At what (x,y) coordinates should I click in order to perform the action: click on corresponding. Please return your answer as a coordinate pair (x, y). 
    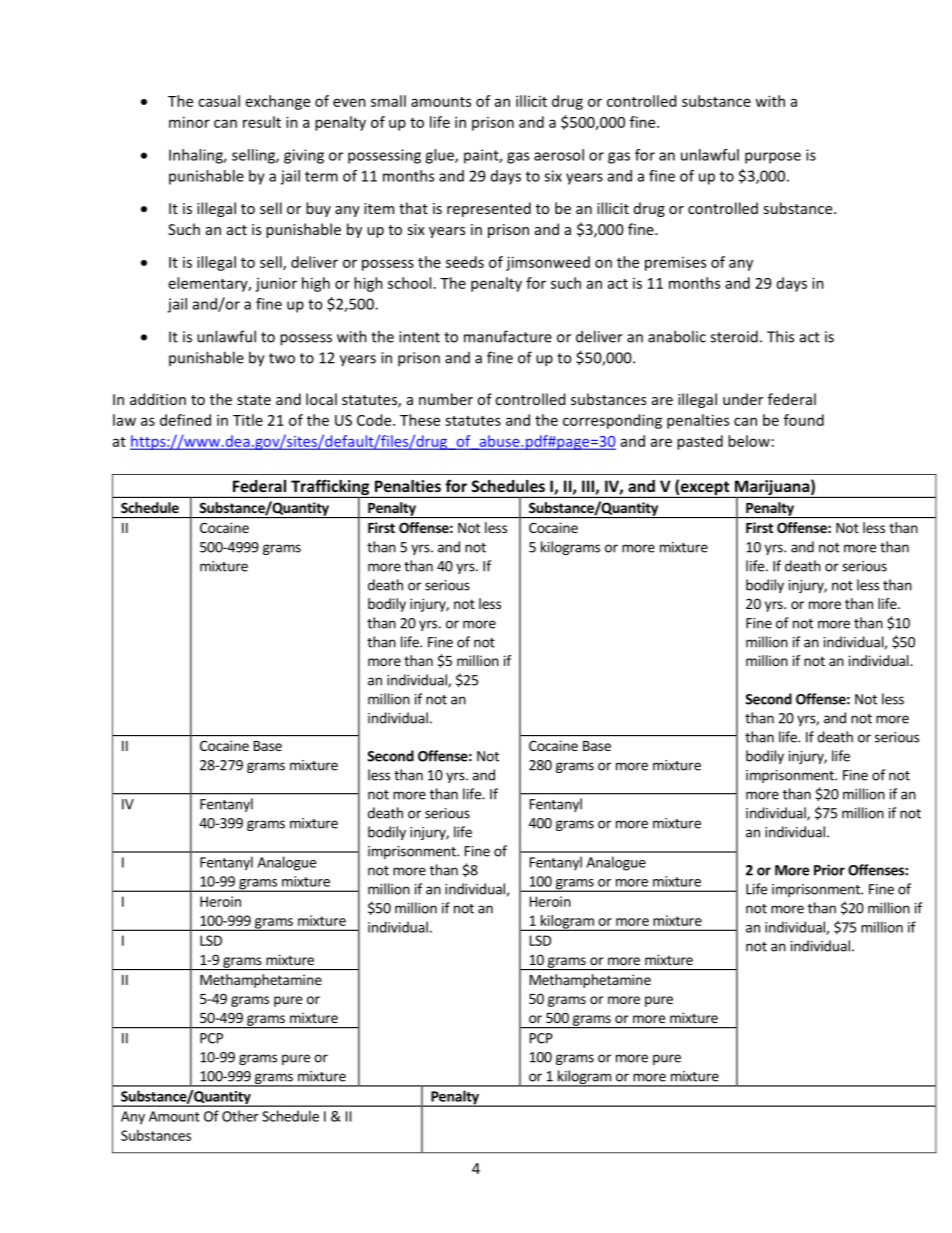
    Looking at the image, I should click on (612, 421).
